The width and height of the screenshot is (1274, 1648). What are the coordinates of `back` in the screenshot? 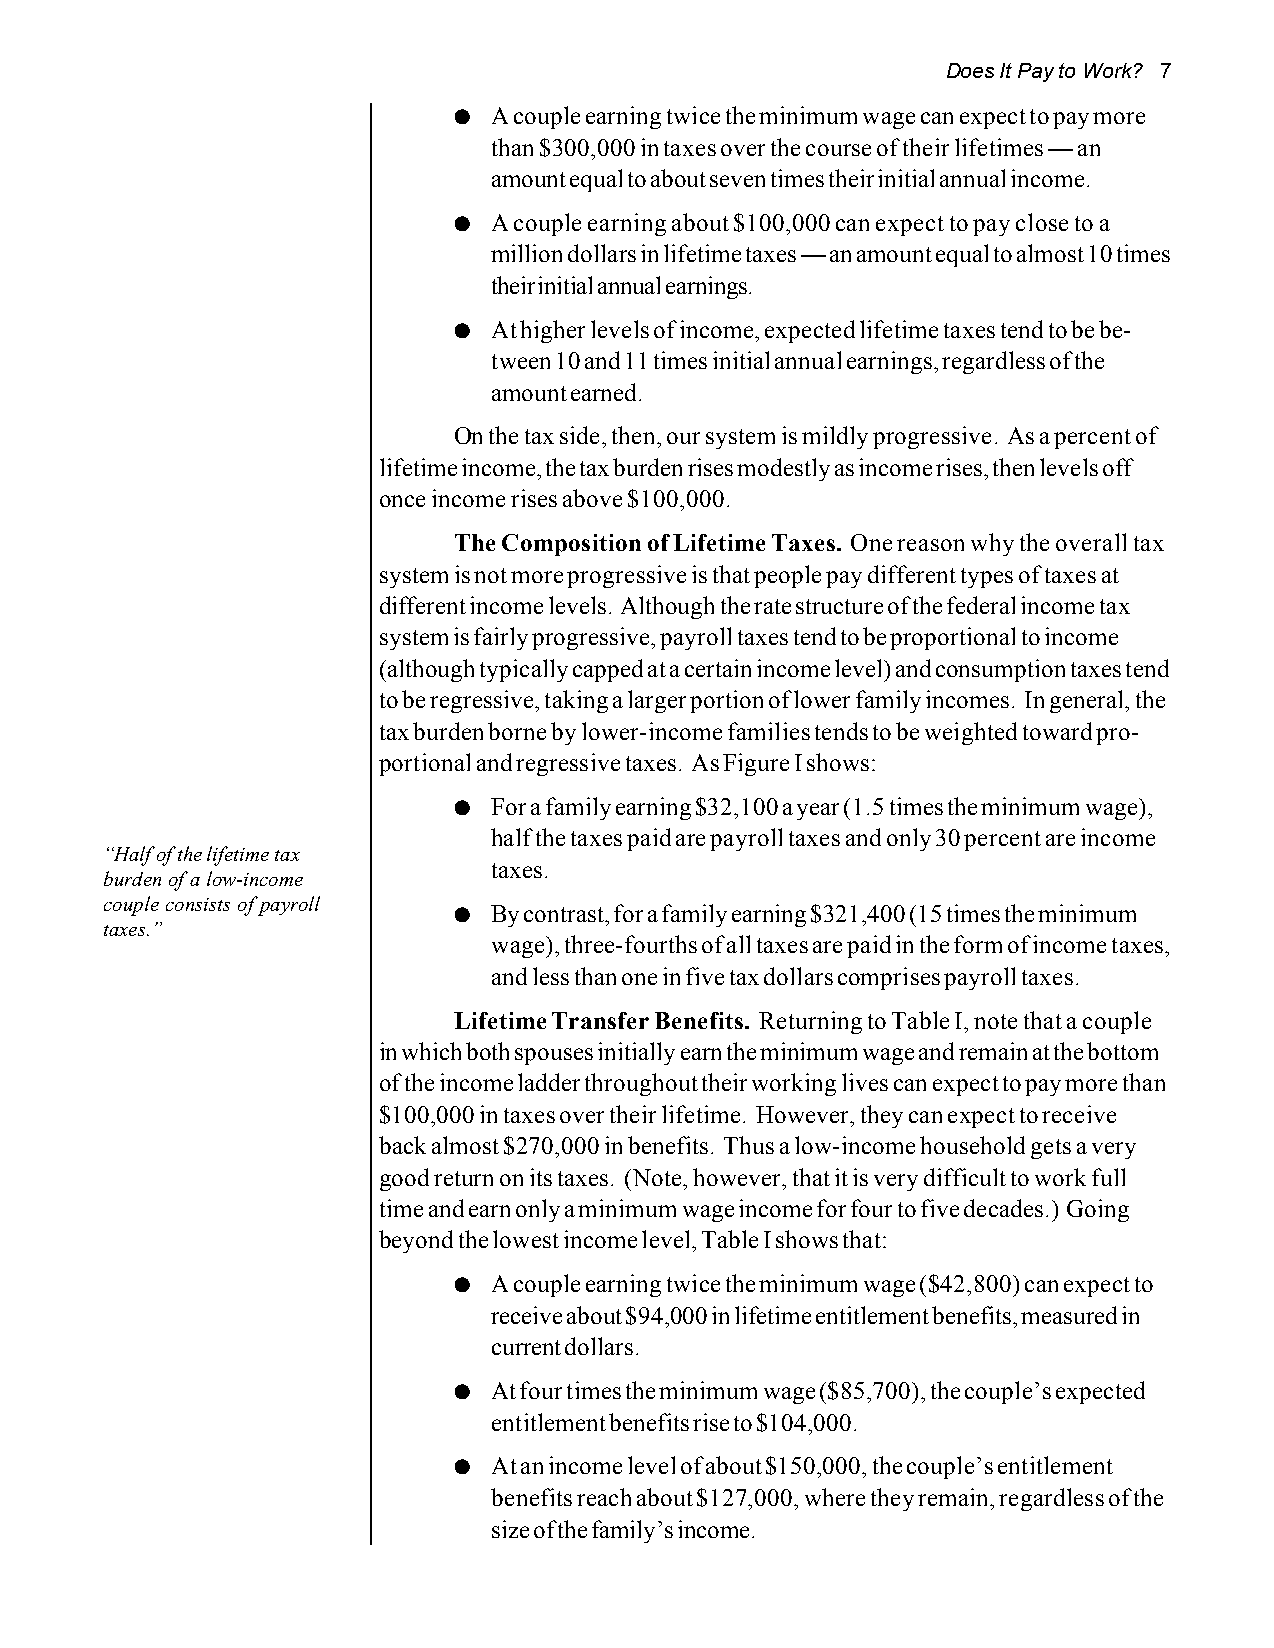 It's located at (402, 1145).
